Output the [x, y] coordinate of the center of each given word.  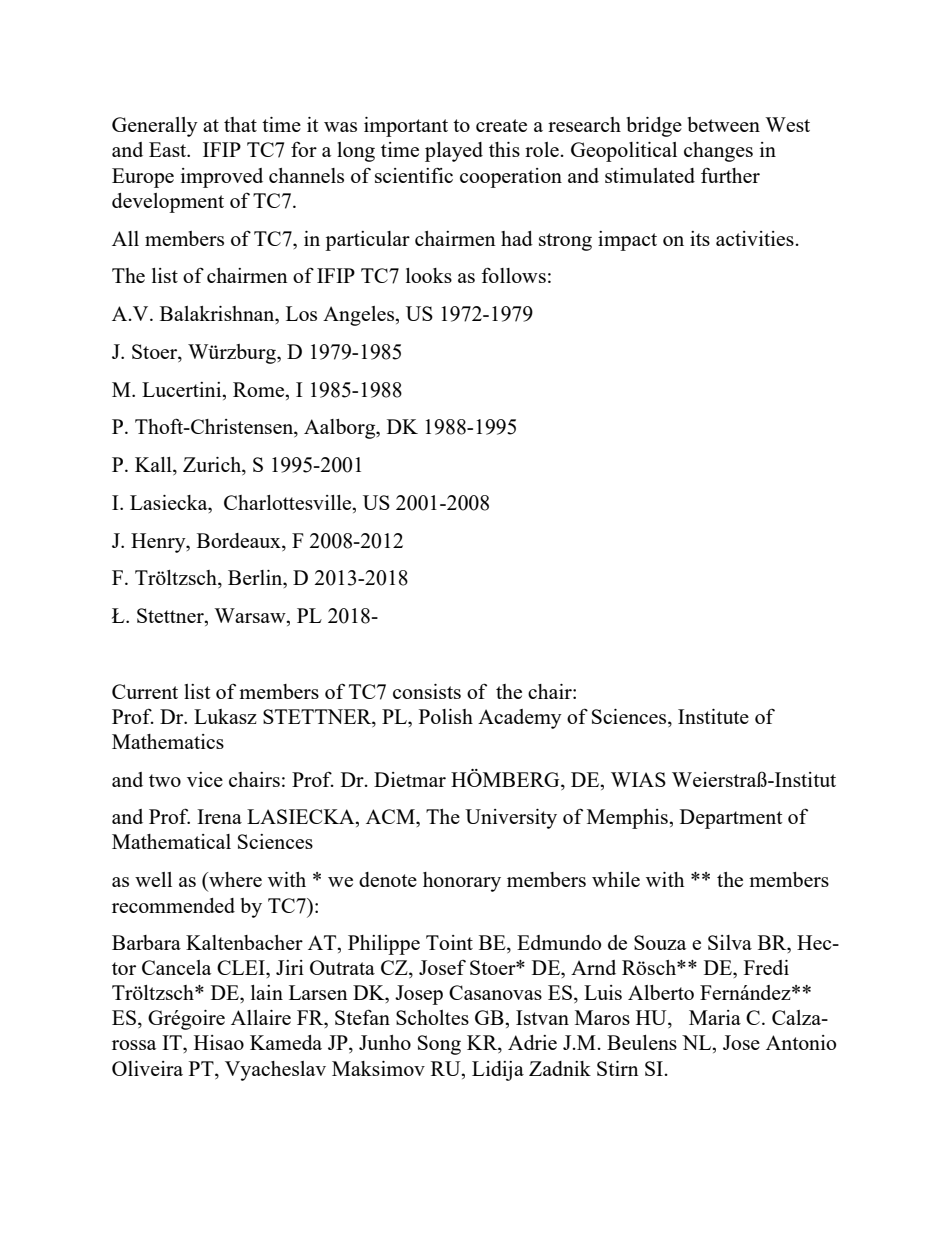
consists [427, 691]
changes [718, 152]
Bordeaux [240, 540]
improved [222, 178]
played [454, 152]
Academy [520, 719]
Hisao [219, 1042]
